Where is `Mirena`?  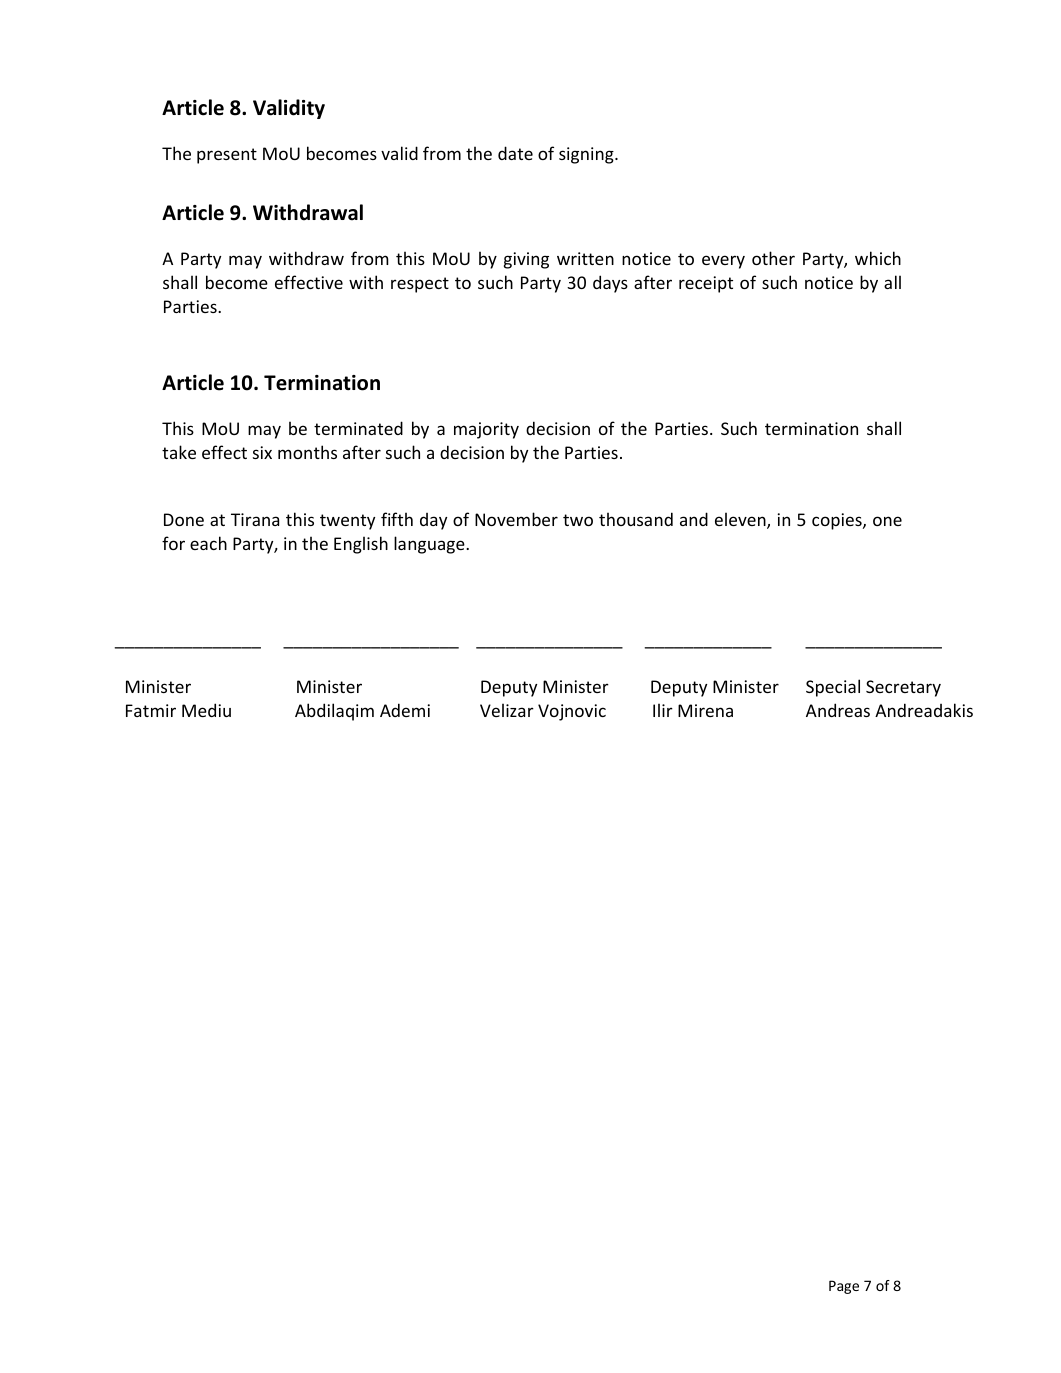 Mirena is located at coordinates (705, 710).
